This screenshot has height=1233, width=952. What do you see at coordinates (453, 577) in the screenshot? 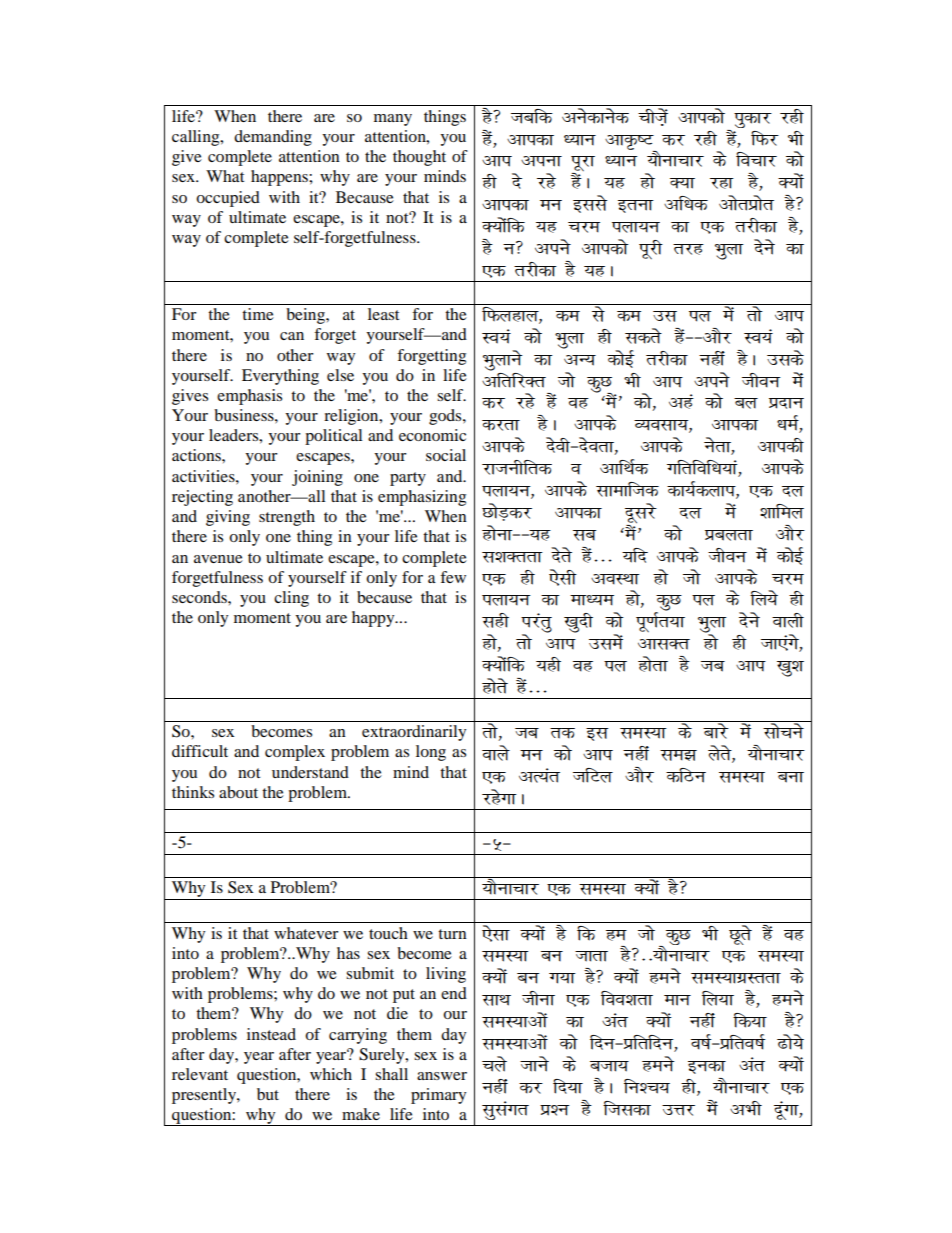
I see `few` at bounding box center [453, 577].
